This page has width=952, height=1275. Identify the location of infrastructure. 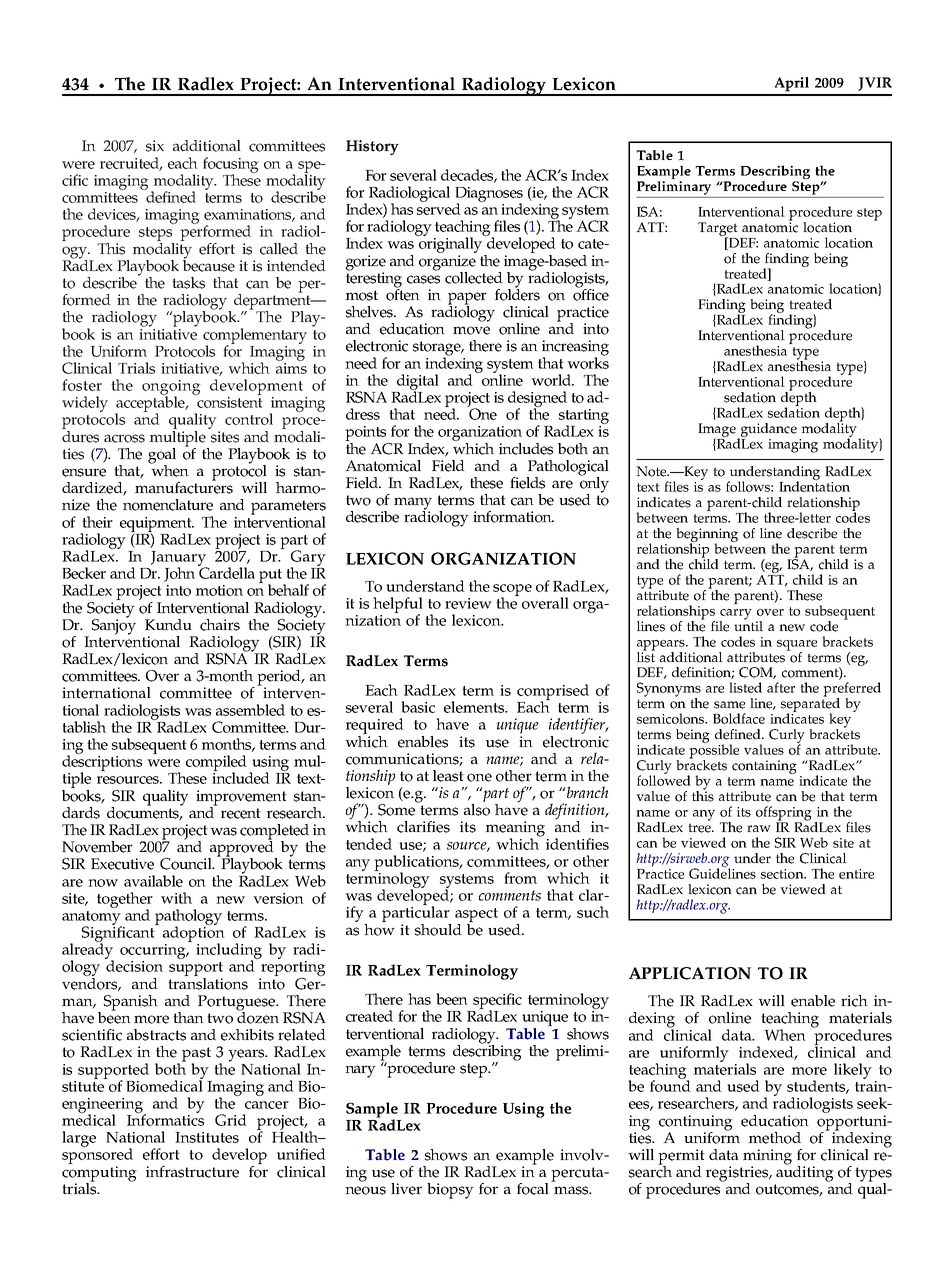
(192, 1172).
